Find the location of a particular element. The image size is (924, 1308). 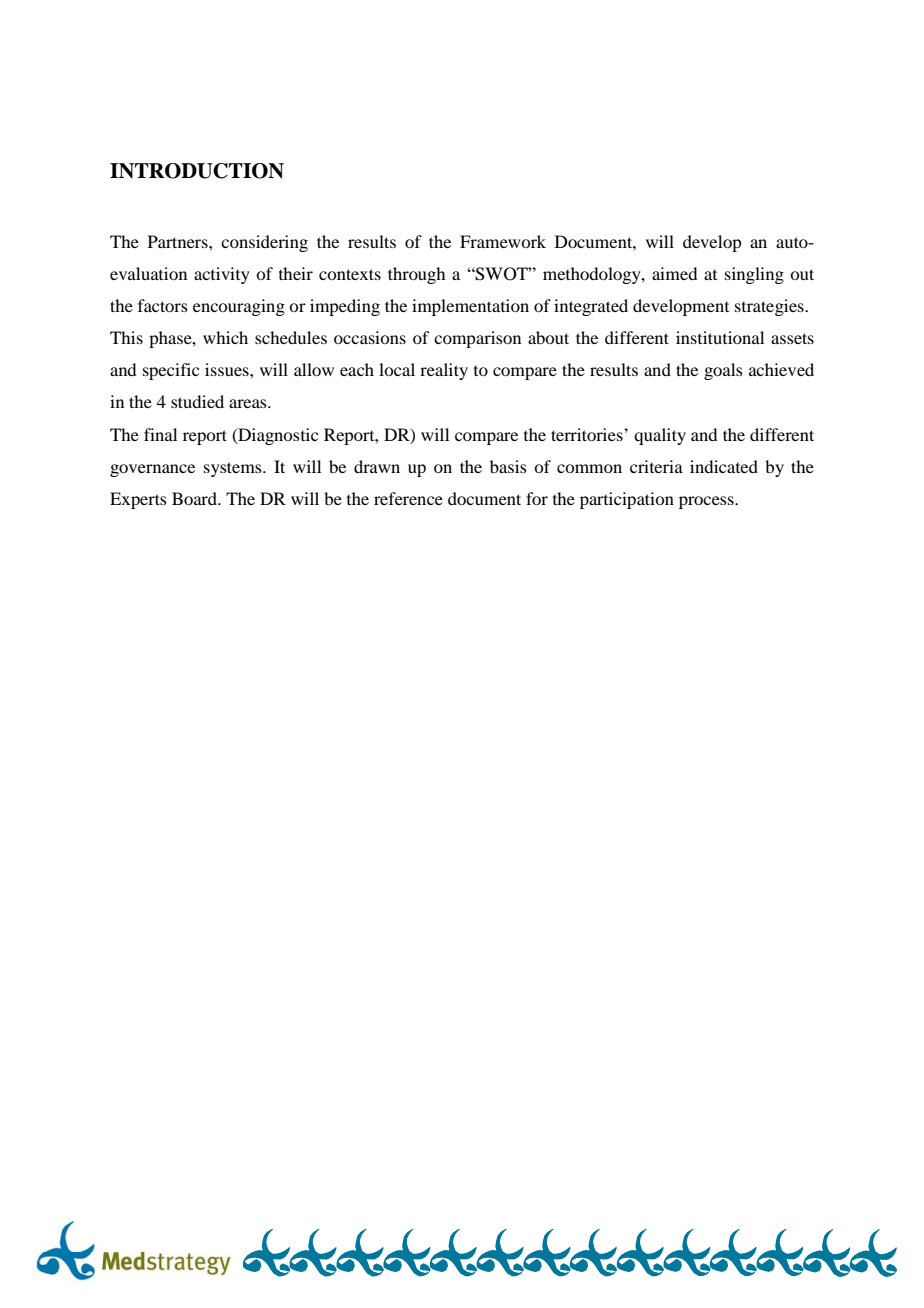

singling is located at coordinates (754, 275).
